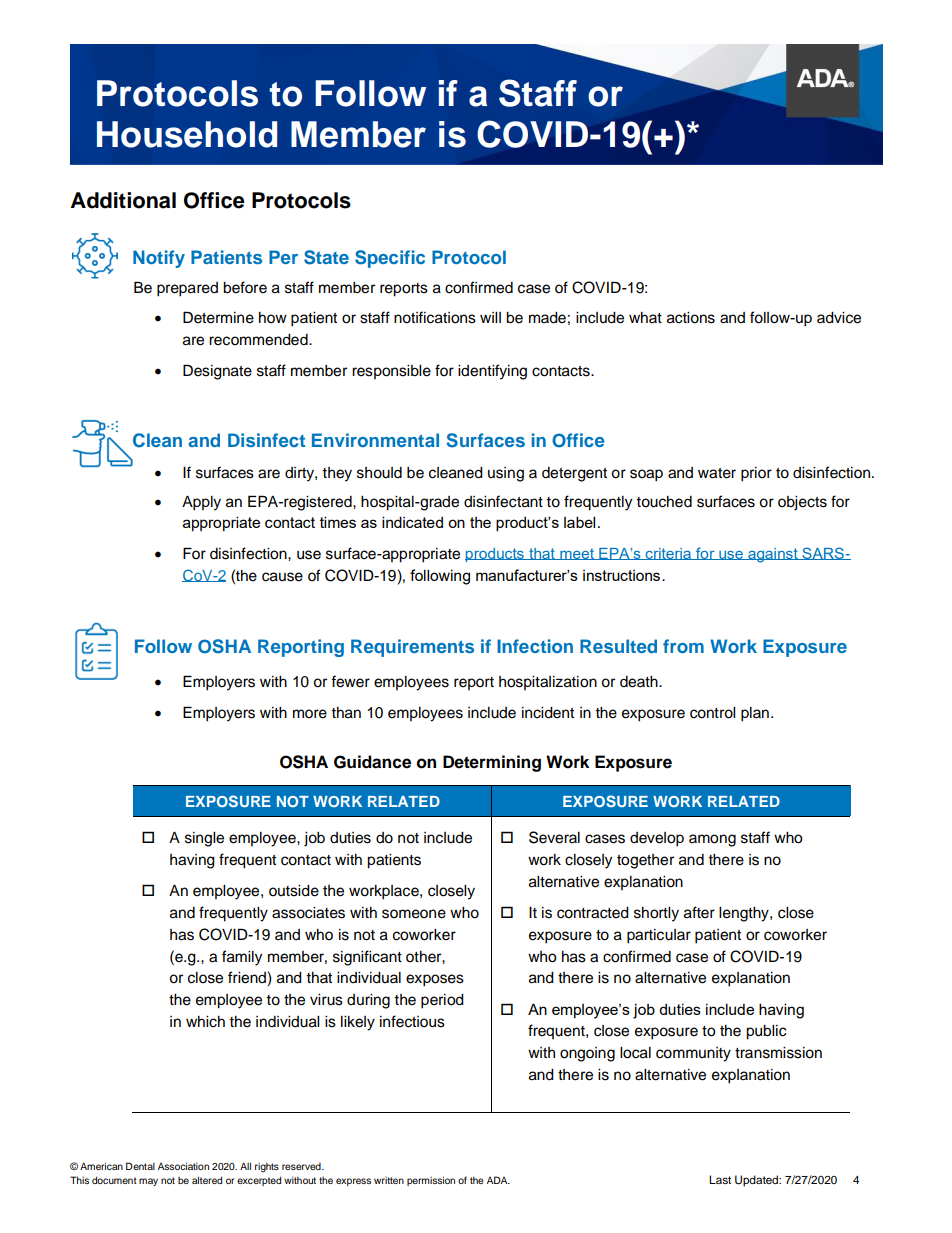 The image size is (952, 1233). I want to click on identifying, so click(492, 372).
